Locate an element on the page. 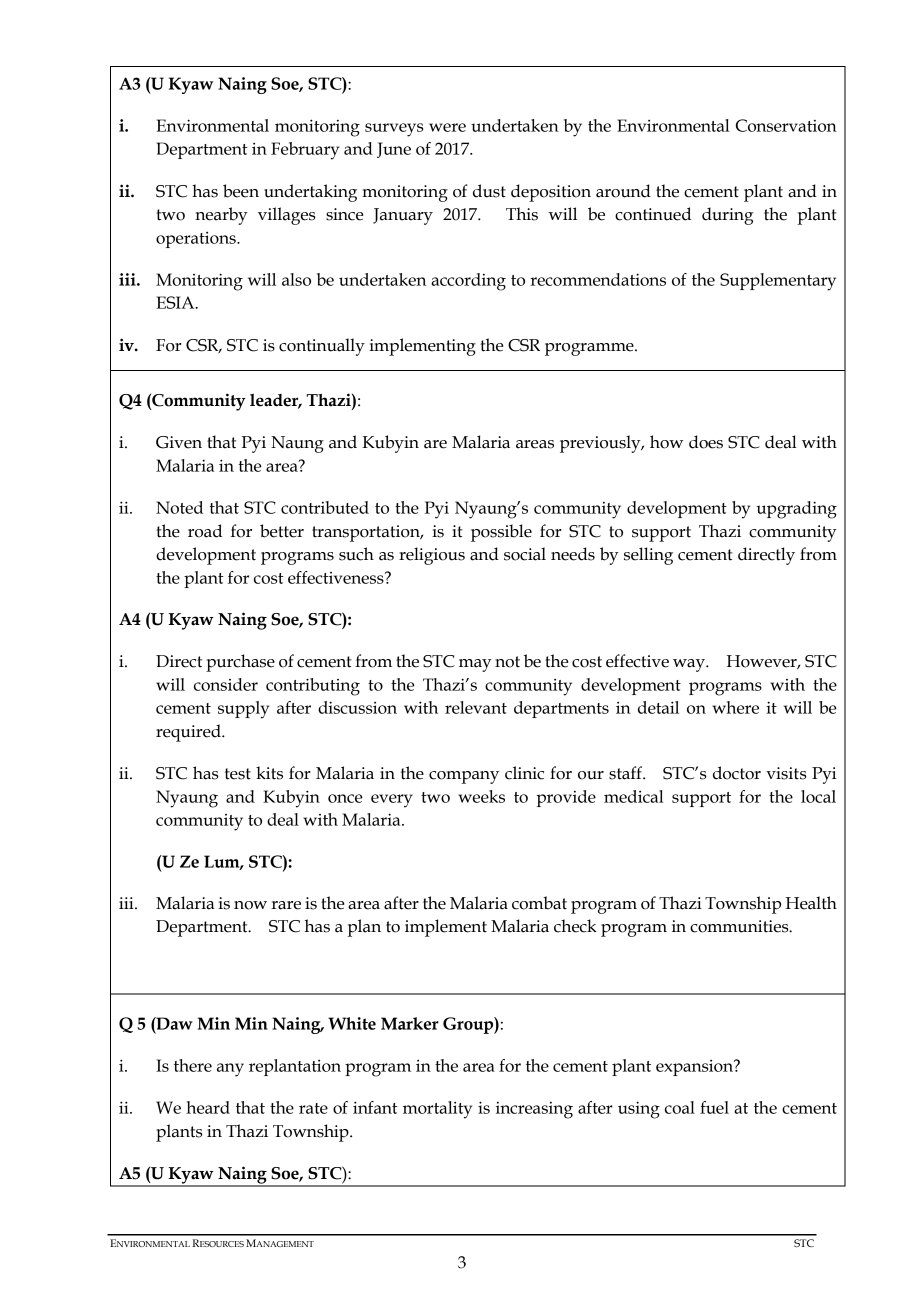 This image has width=924, height=1308. way is located at coordinates (690, 665).
